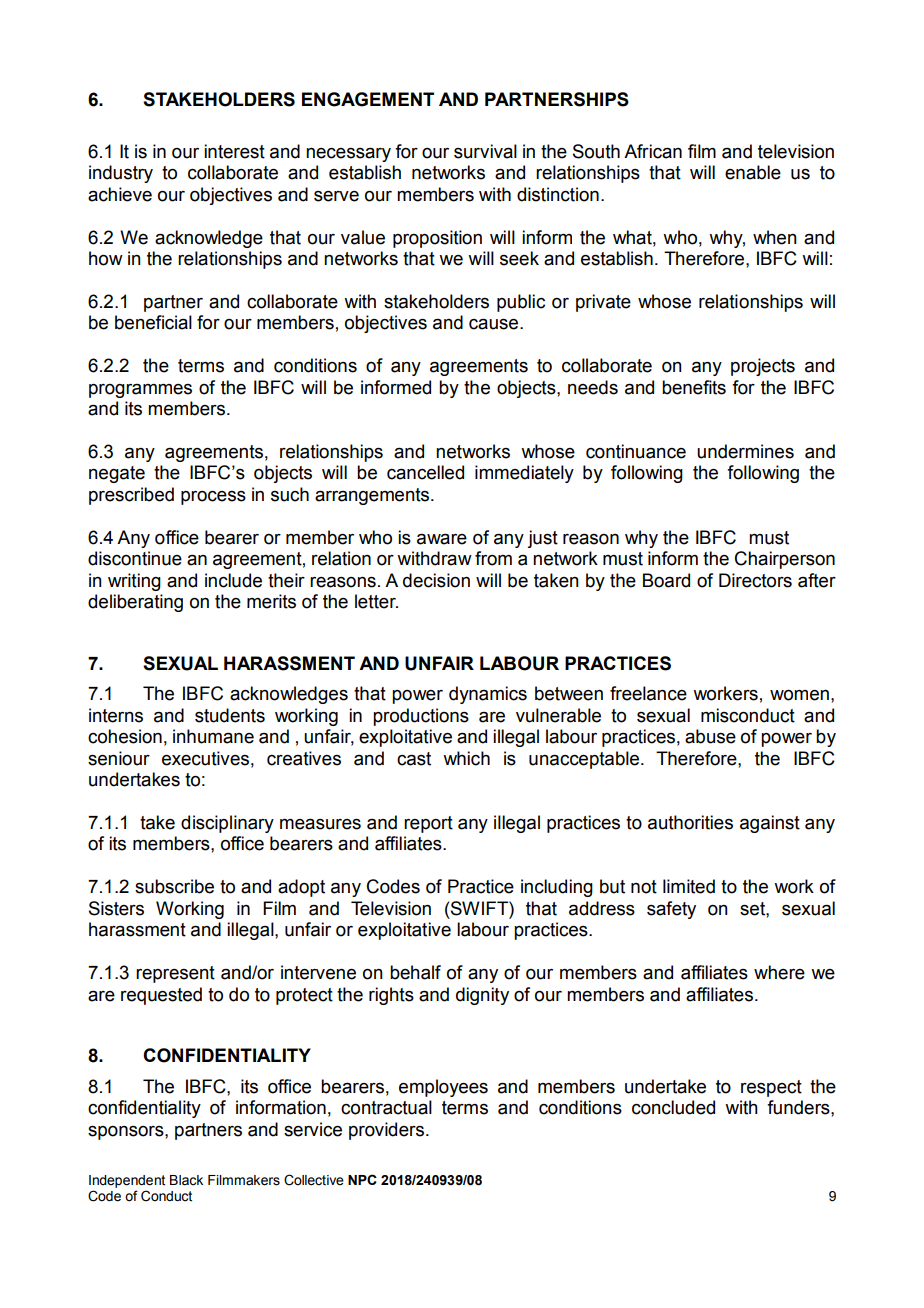  Describe the element at coordinates (234, 151) in the screenshot. I see `interest` at that location.
